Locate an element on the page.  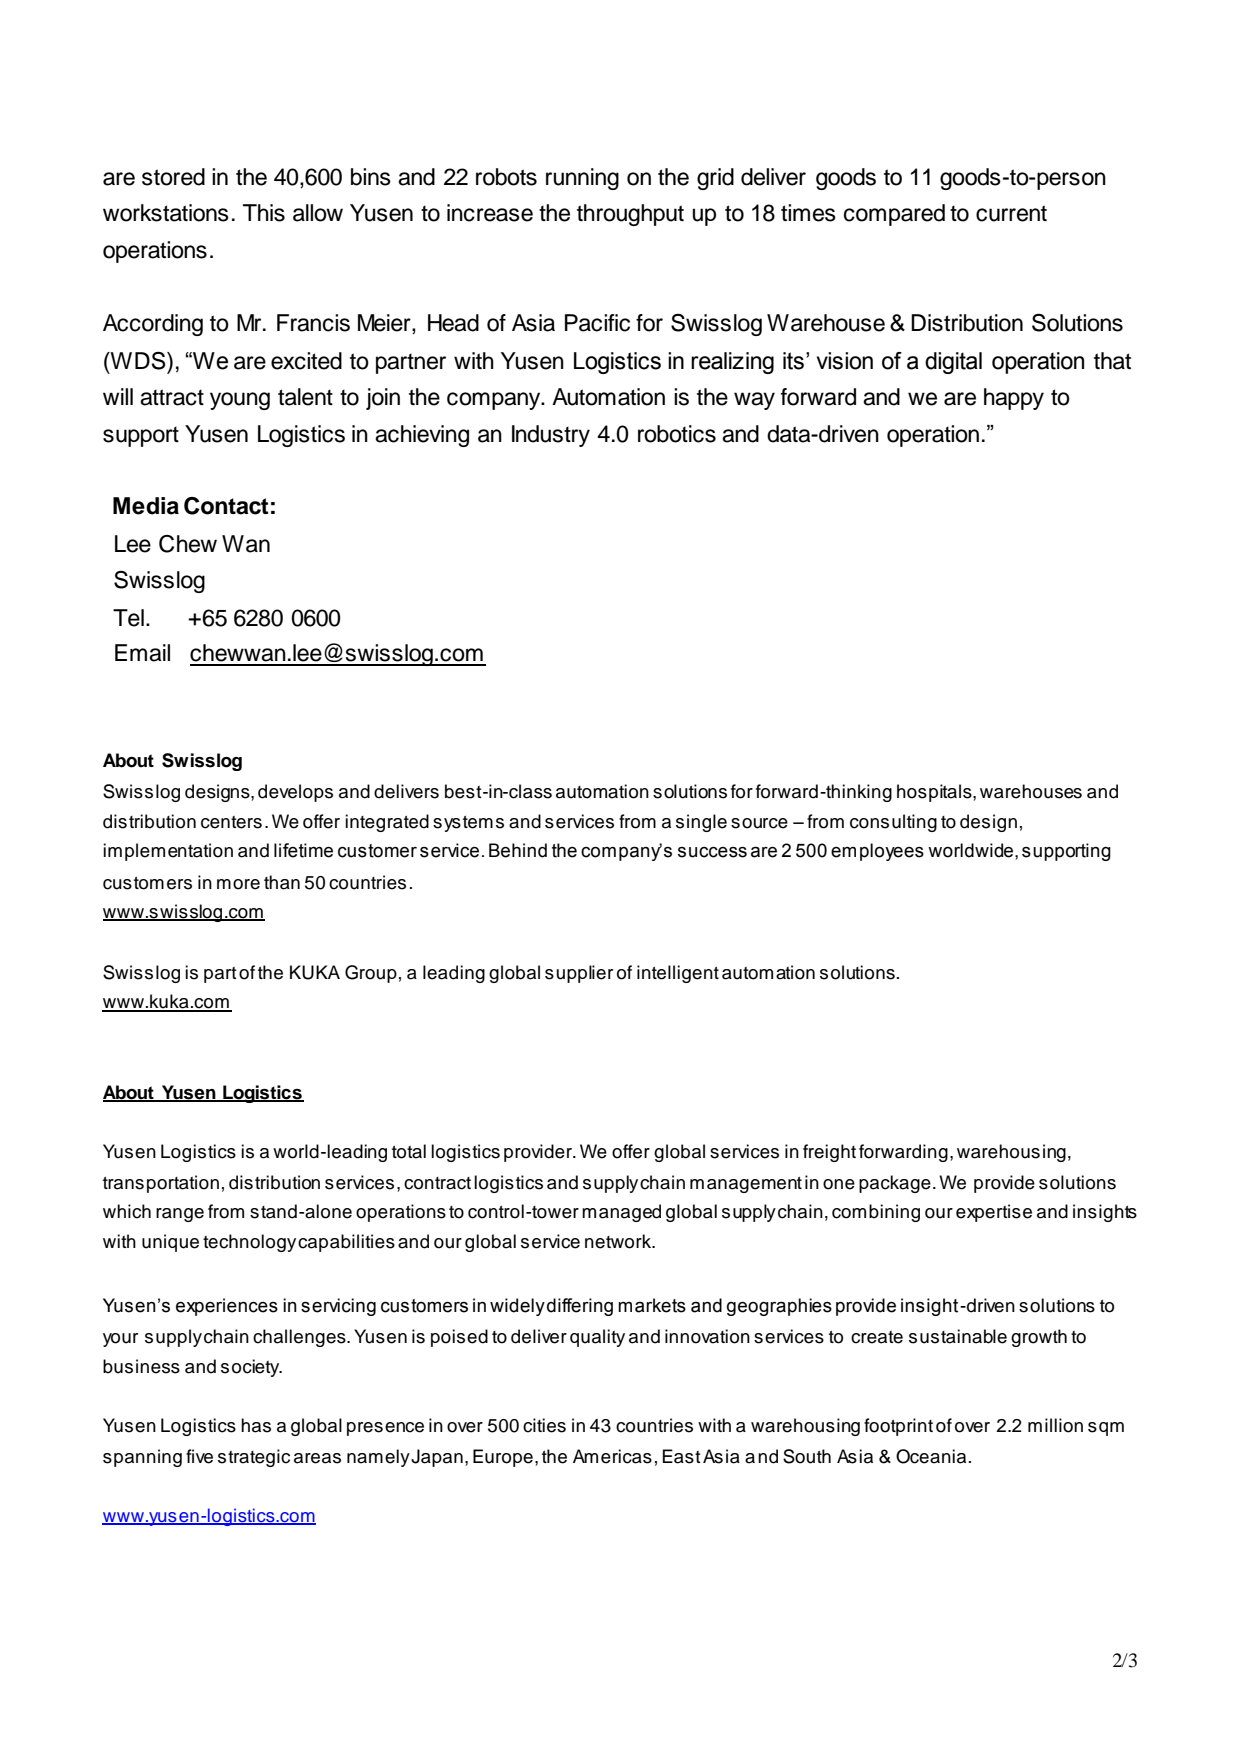
supplier is located at coordinates (579, 974).
